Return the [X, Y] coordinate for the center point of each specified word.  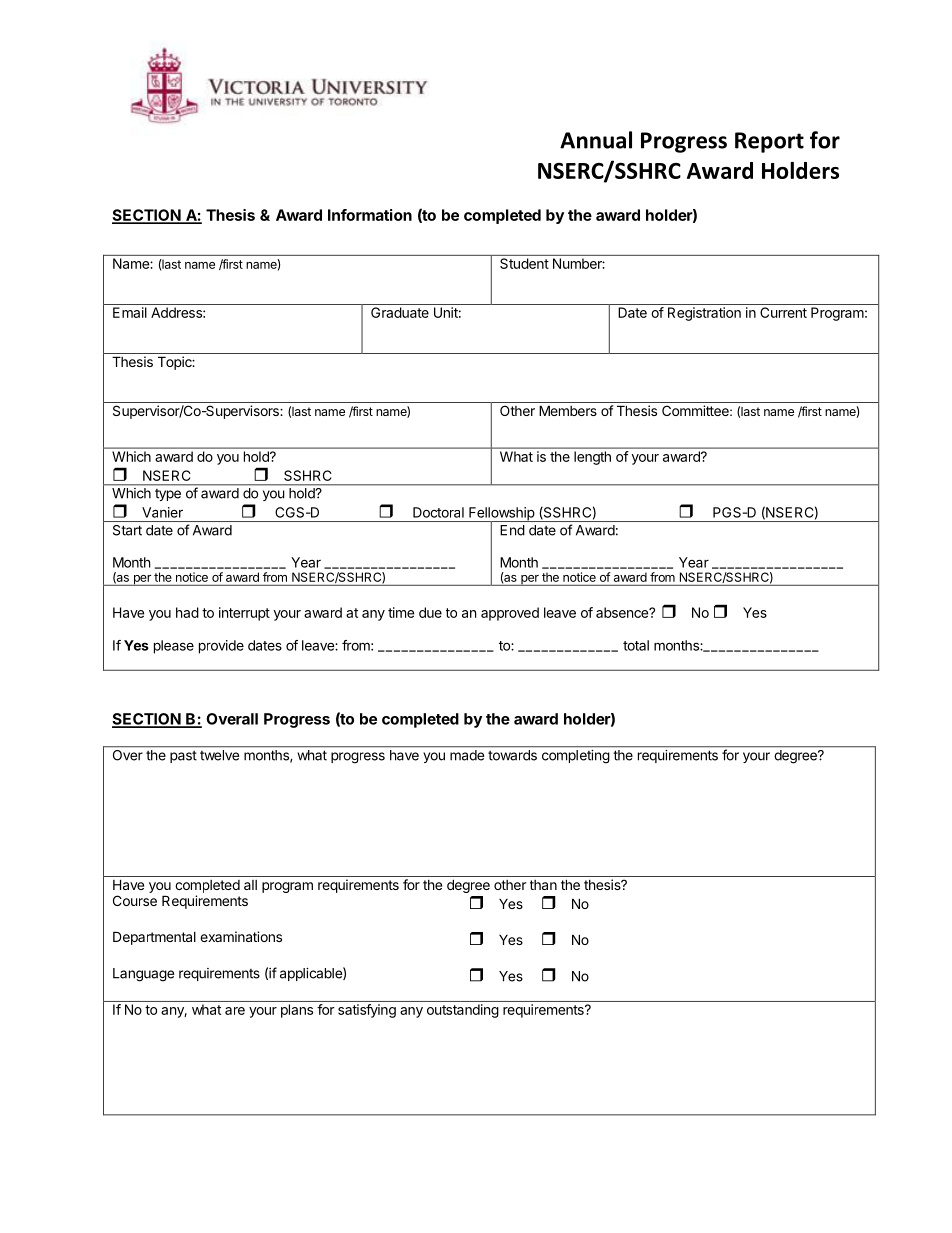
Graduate [400, 312]
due [430, 612]
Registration [704, 314]
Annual [596, 140]
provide [221, 647]
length [592, 458]
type [168, 495]
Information [370, 215]
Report [769, 142]
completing [575, 756]
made [467, 755]
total [636, 645]
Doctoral [438, 512]
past [183, 757]
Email [130, 312]
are [235, 1011]
